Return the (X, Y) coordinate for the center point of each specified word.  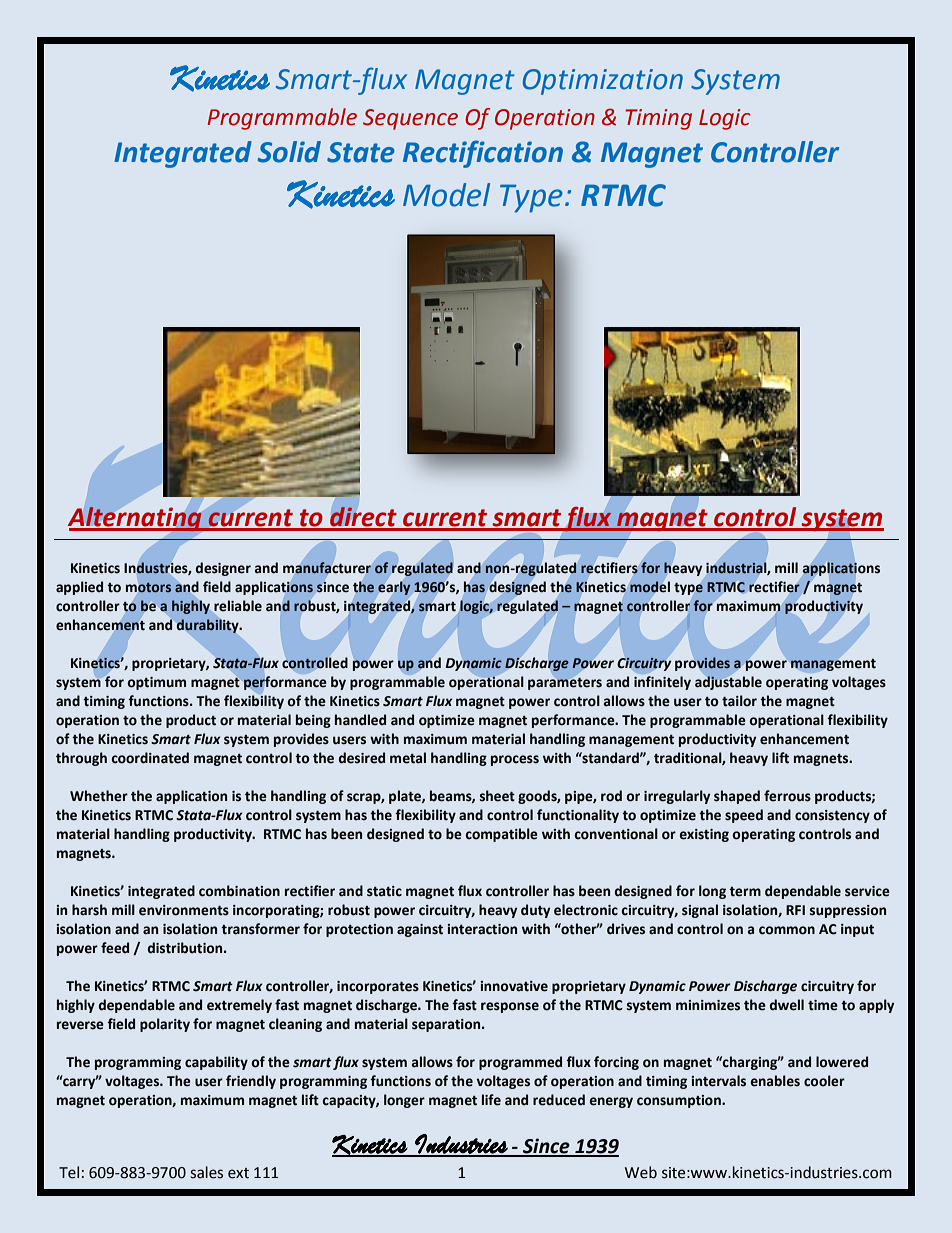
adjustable (728, 683)
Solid (289, 152)
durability (209, 626)
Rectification (483, 154)
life (491, 1100)
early (394, 588)
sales (206, 1172)
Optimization (603, 82)
